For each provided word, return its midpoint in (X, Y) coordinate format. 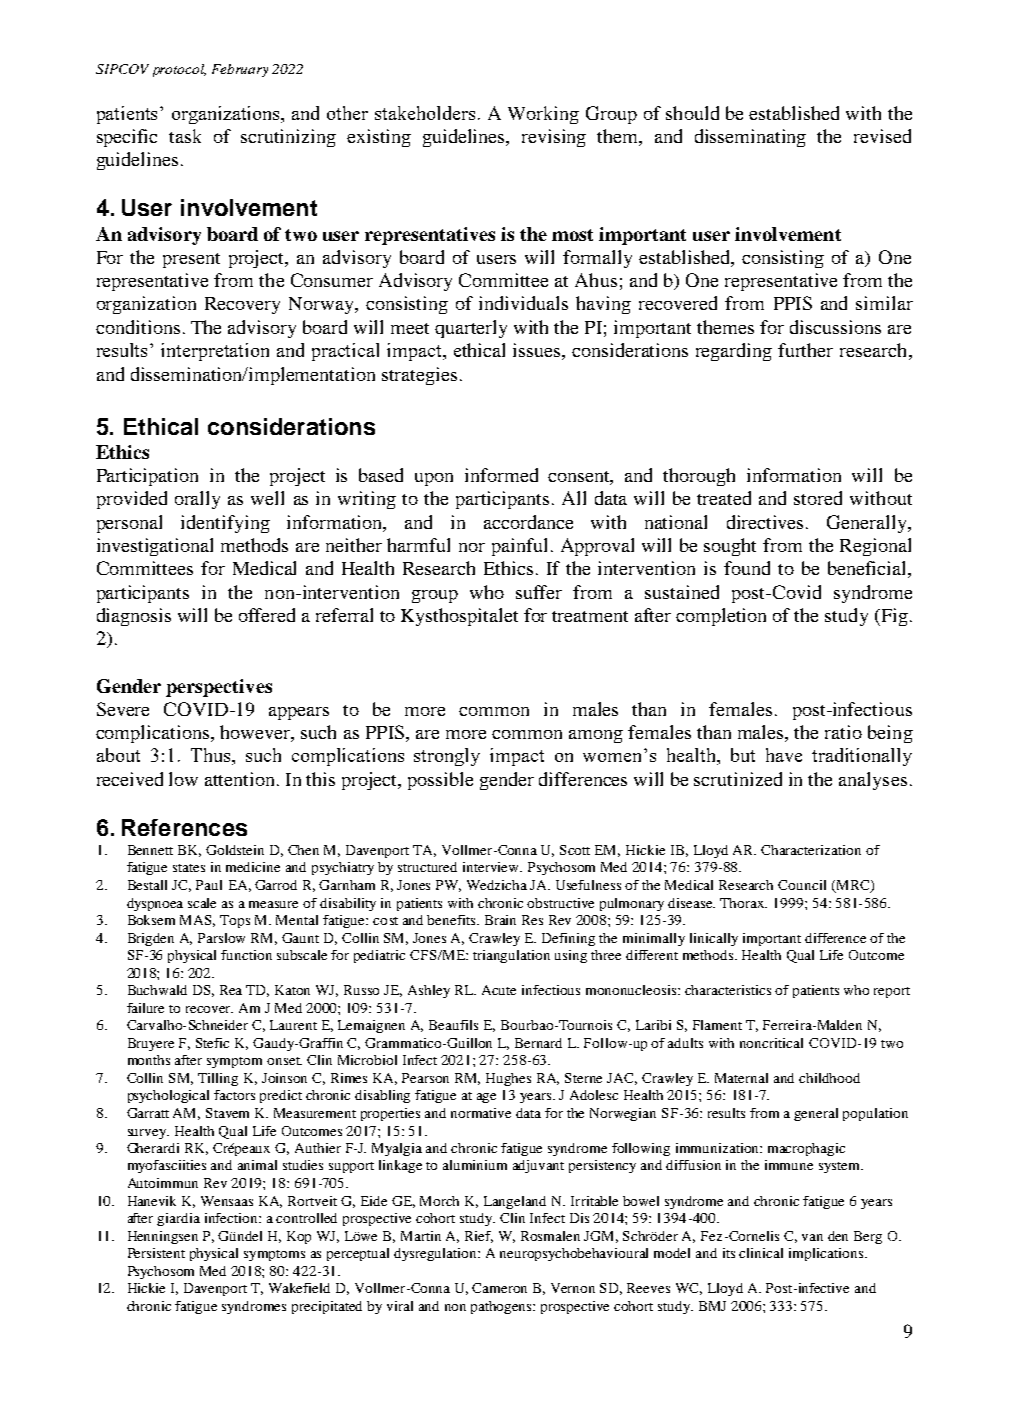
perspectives (219, 688)
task (185, 136)
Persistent (156, 1253)
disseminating (750, 138)
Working (543, 115)
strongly (447, 757)
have (784, 755)
